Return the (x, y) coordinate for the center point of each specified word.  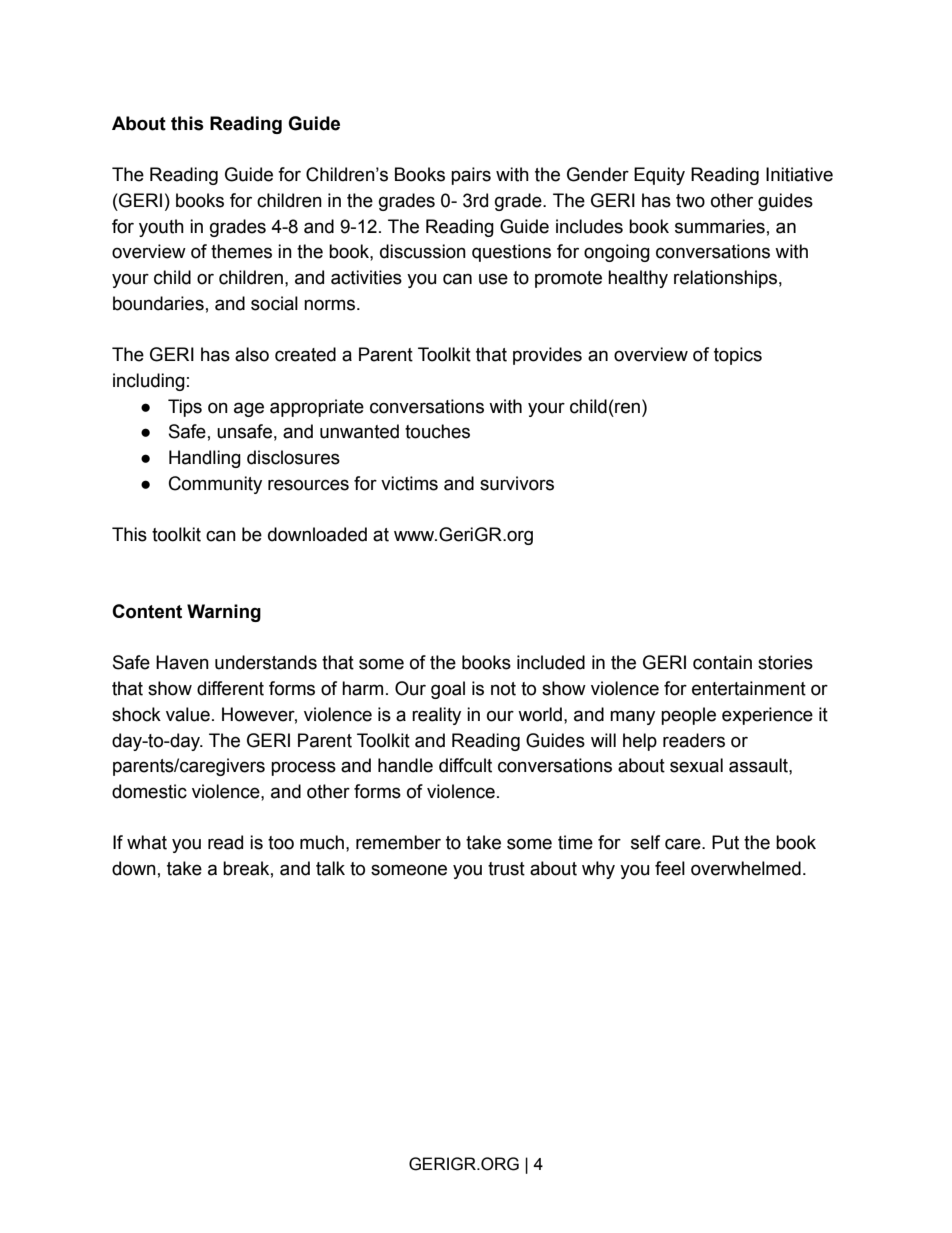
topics (738, 356)
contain (722, 662)
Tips (185, 408)
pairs (471, 176)
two (690, 201)
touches (437, 431)
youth (161, 228)
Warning (224, 613)
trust (506, 869)
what (147, 842)
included (551, 662)
